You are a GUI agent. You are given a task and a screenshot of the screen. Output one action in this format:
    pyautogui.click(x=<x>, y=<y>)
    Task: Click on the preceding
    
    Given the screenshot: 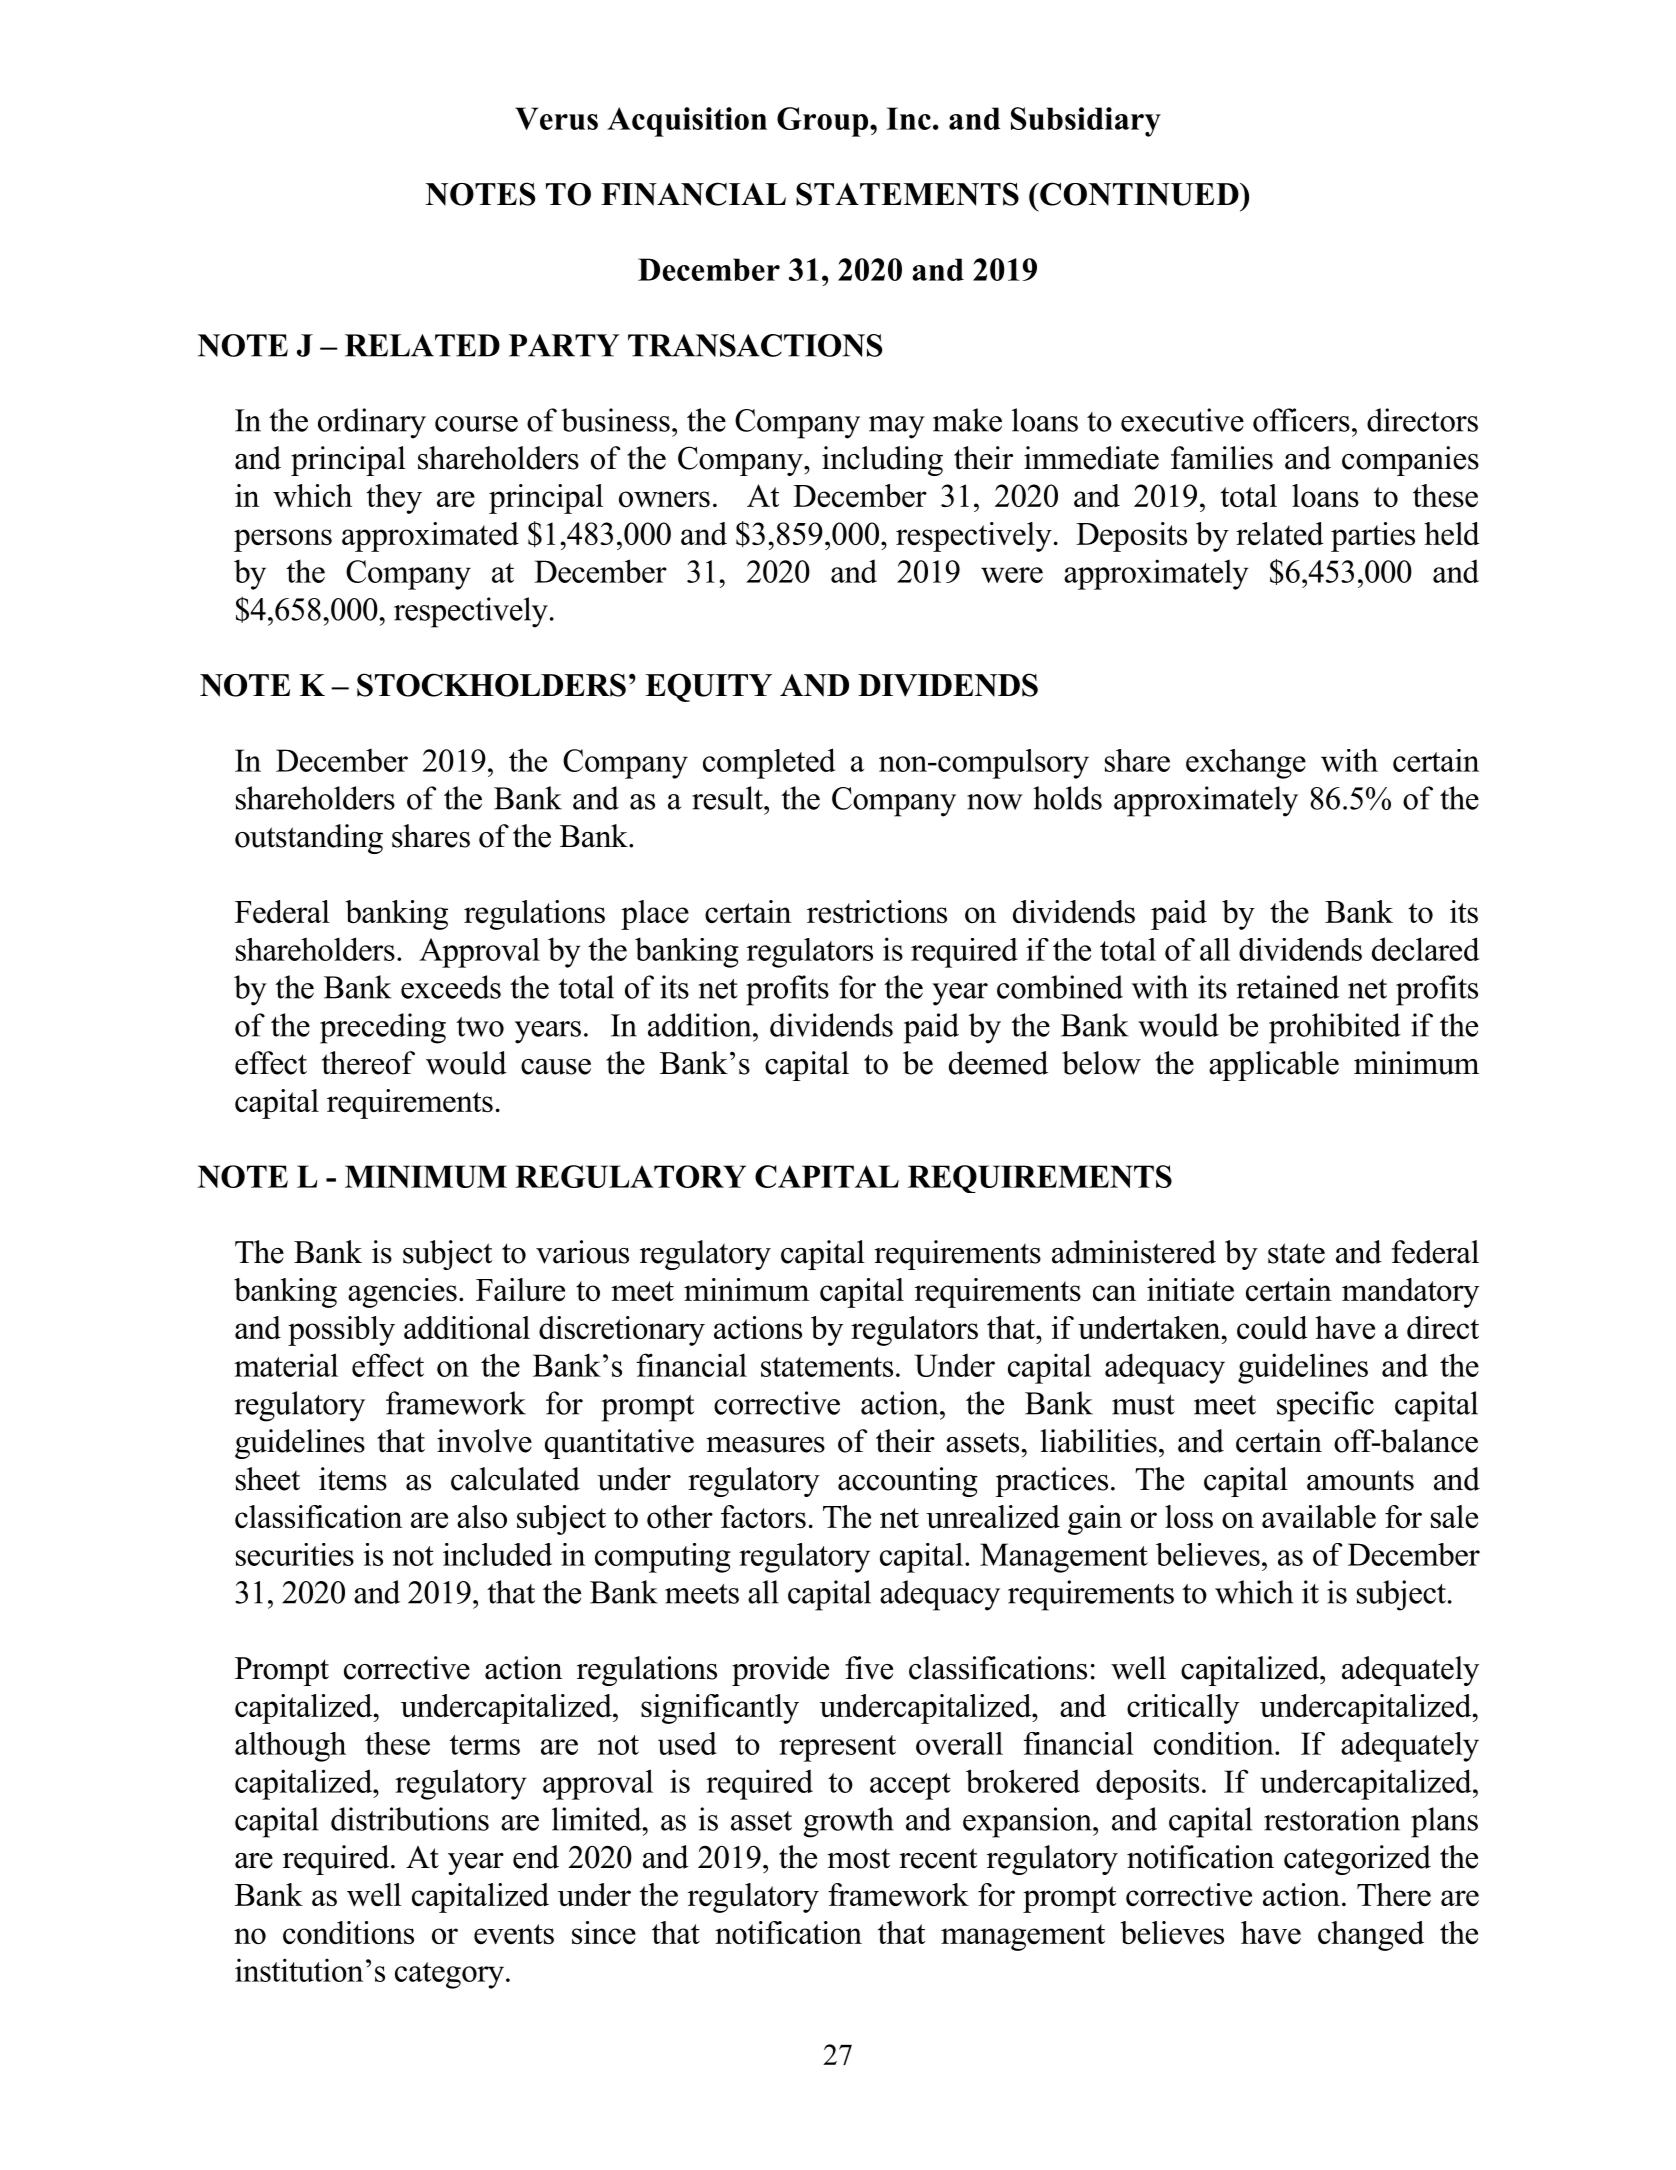 What is the action you would take?
    pyautogui.click(x=383, y=1028)
